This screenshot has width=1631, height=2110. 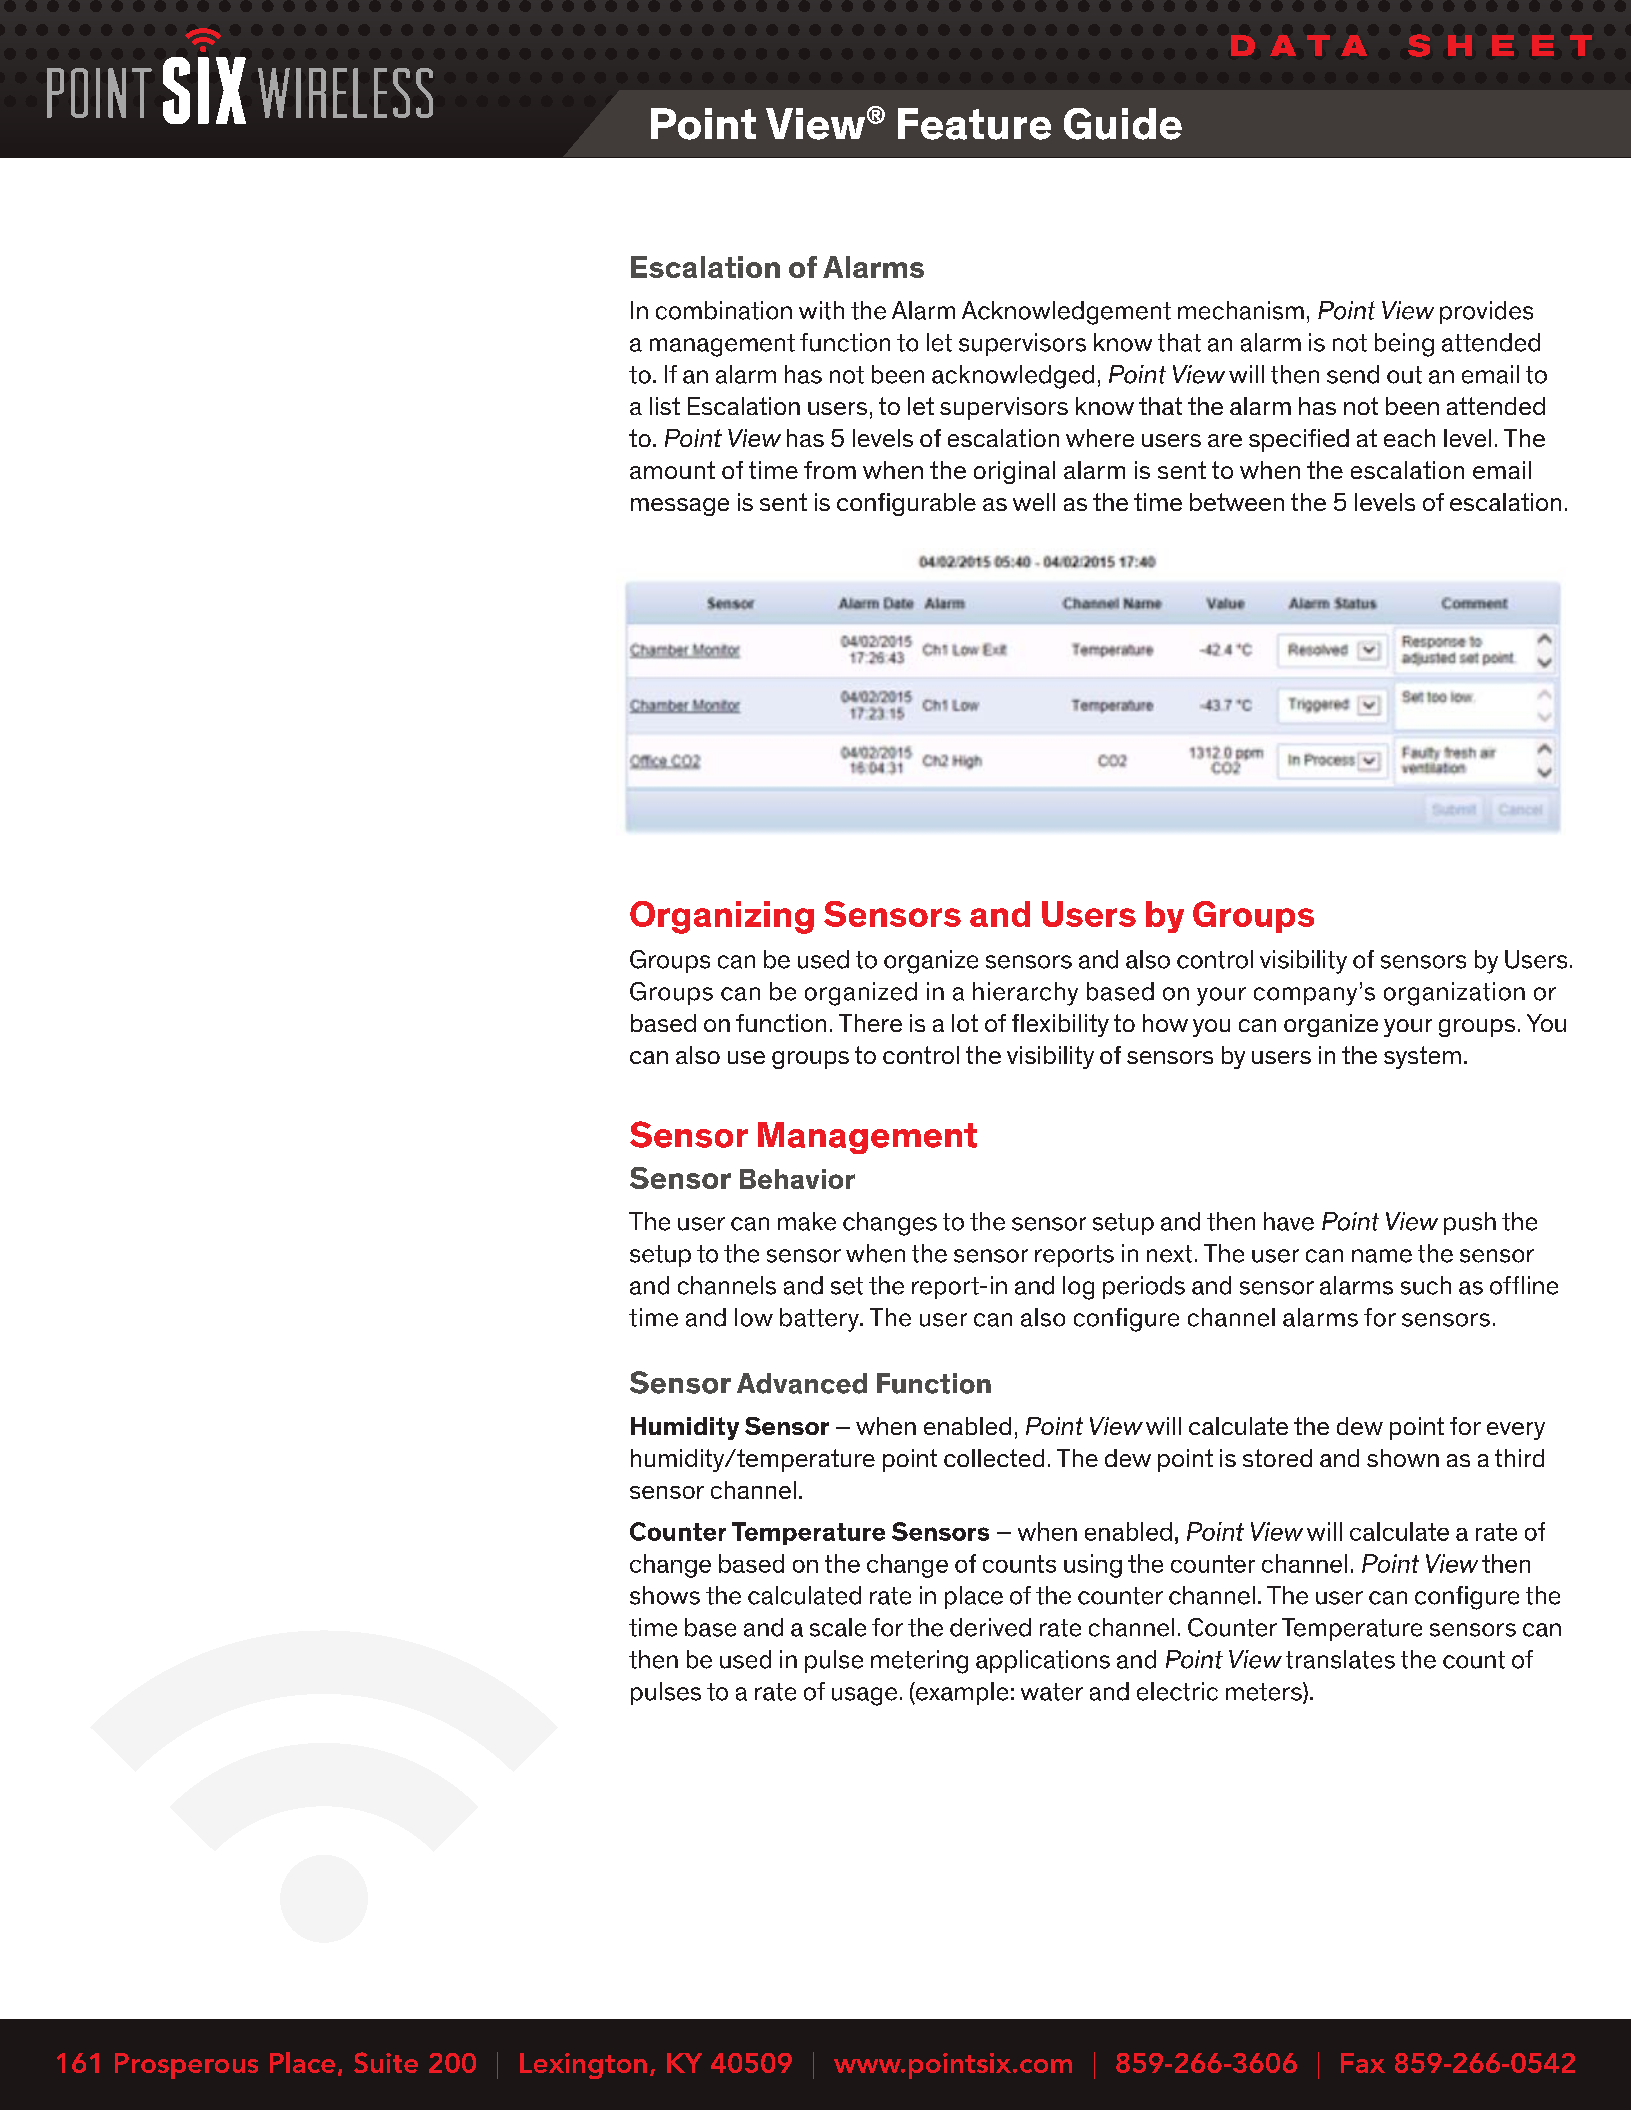 What do you see at coordinates (974, 124) in the screenshot?
I see `Feature` at bounding box center [974, 124].
